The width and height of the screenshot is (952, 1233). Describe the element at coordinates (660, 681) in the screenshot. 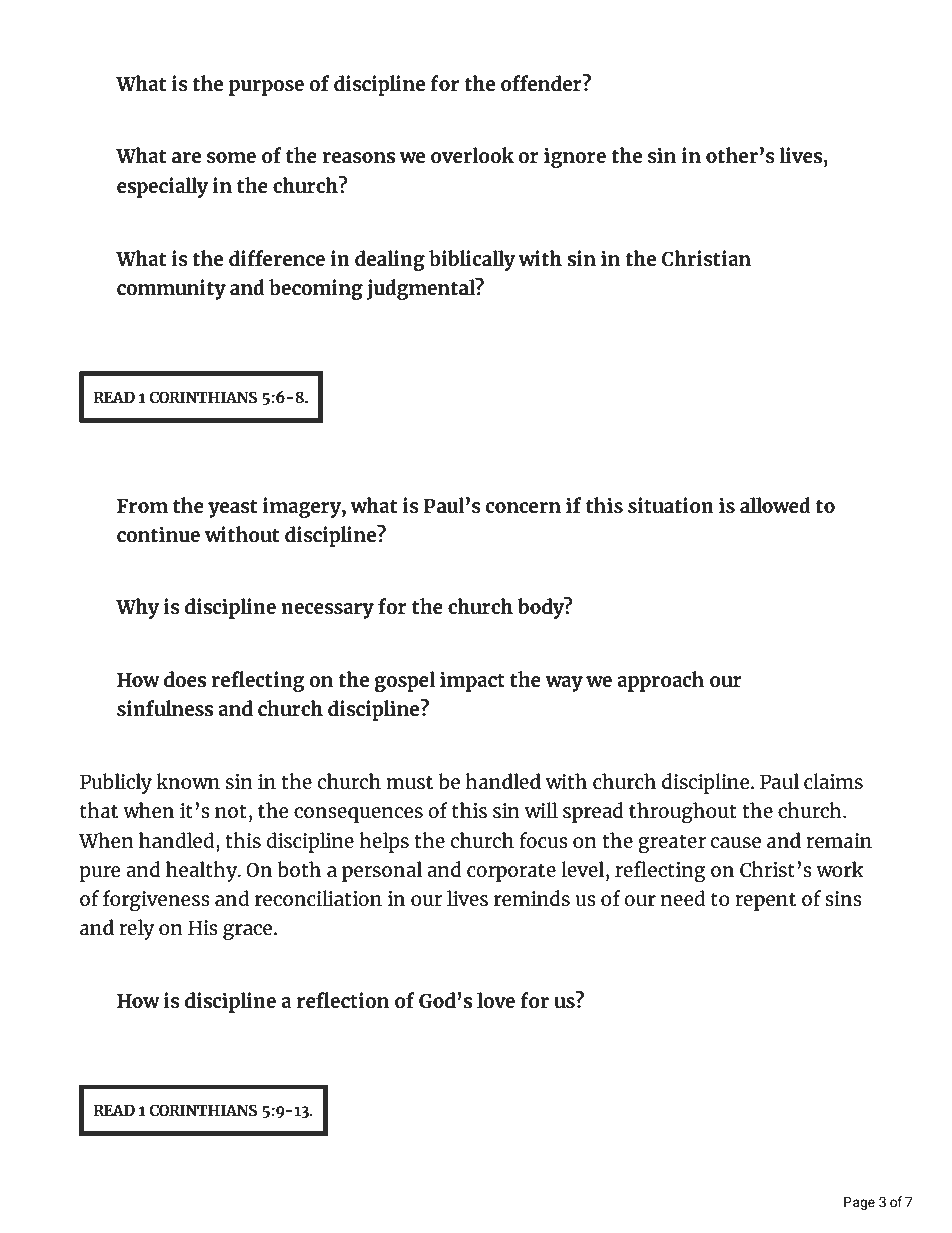

I see `approach` at that location.
